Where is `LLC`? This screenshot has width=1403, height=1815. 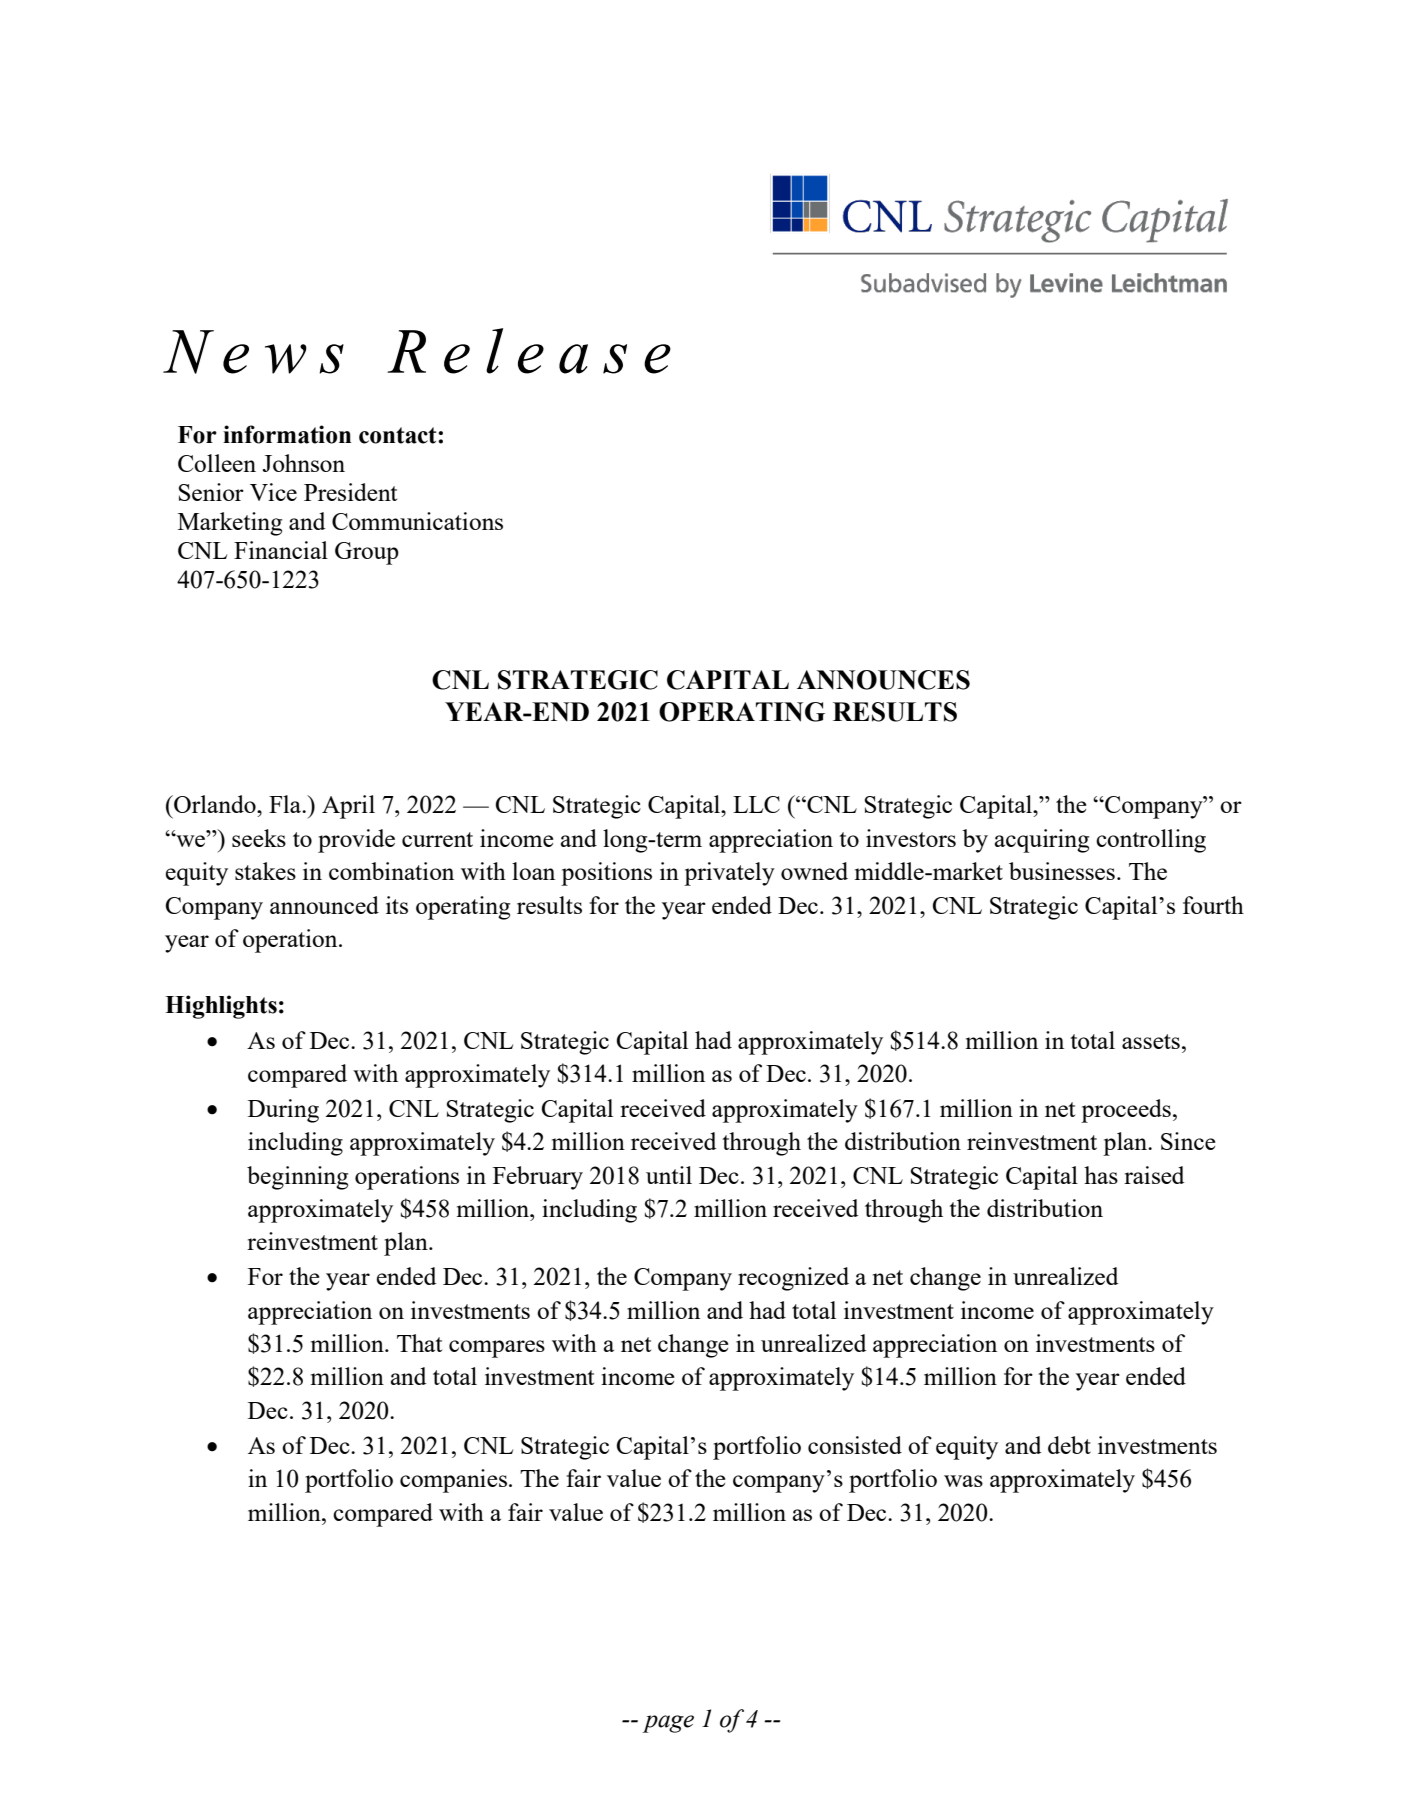
LLC is located at coordinates (756, 804).
